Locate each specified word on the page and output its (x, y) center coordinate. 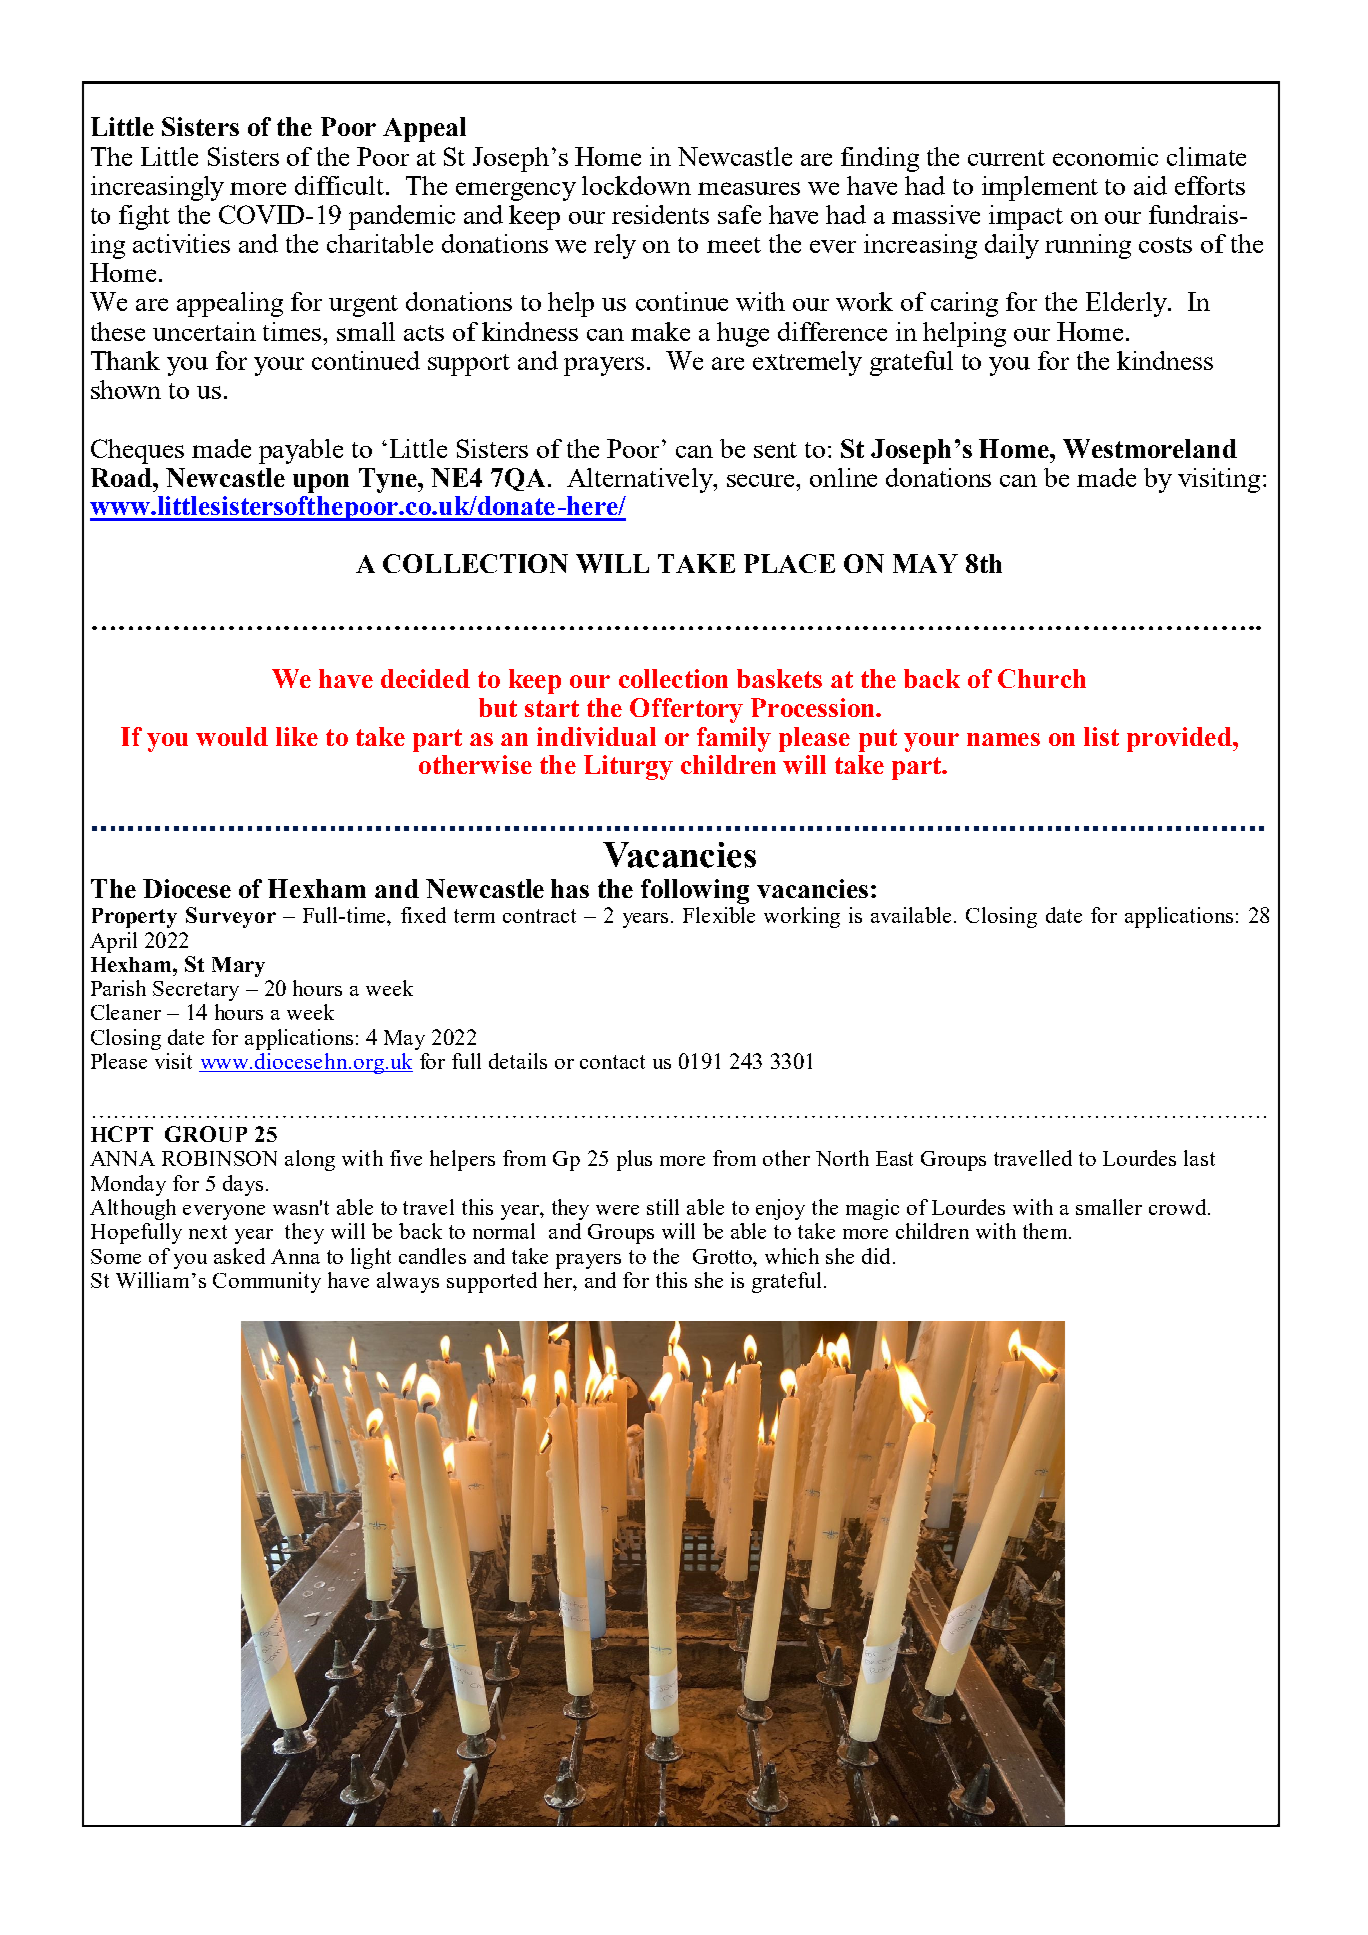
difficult (341, 185)
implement (1040, 188)
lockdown (636, 185)
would (232, 736)
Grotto (723, 1256)
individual (596, 736)
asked (239, 1256)
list (1101, 736)
